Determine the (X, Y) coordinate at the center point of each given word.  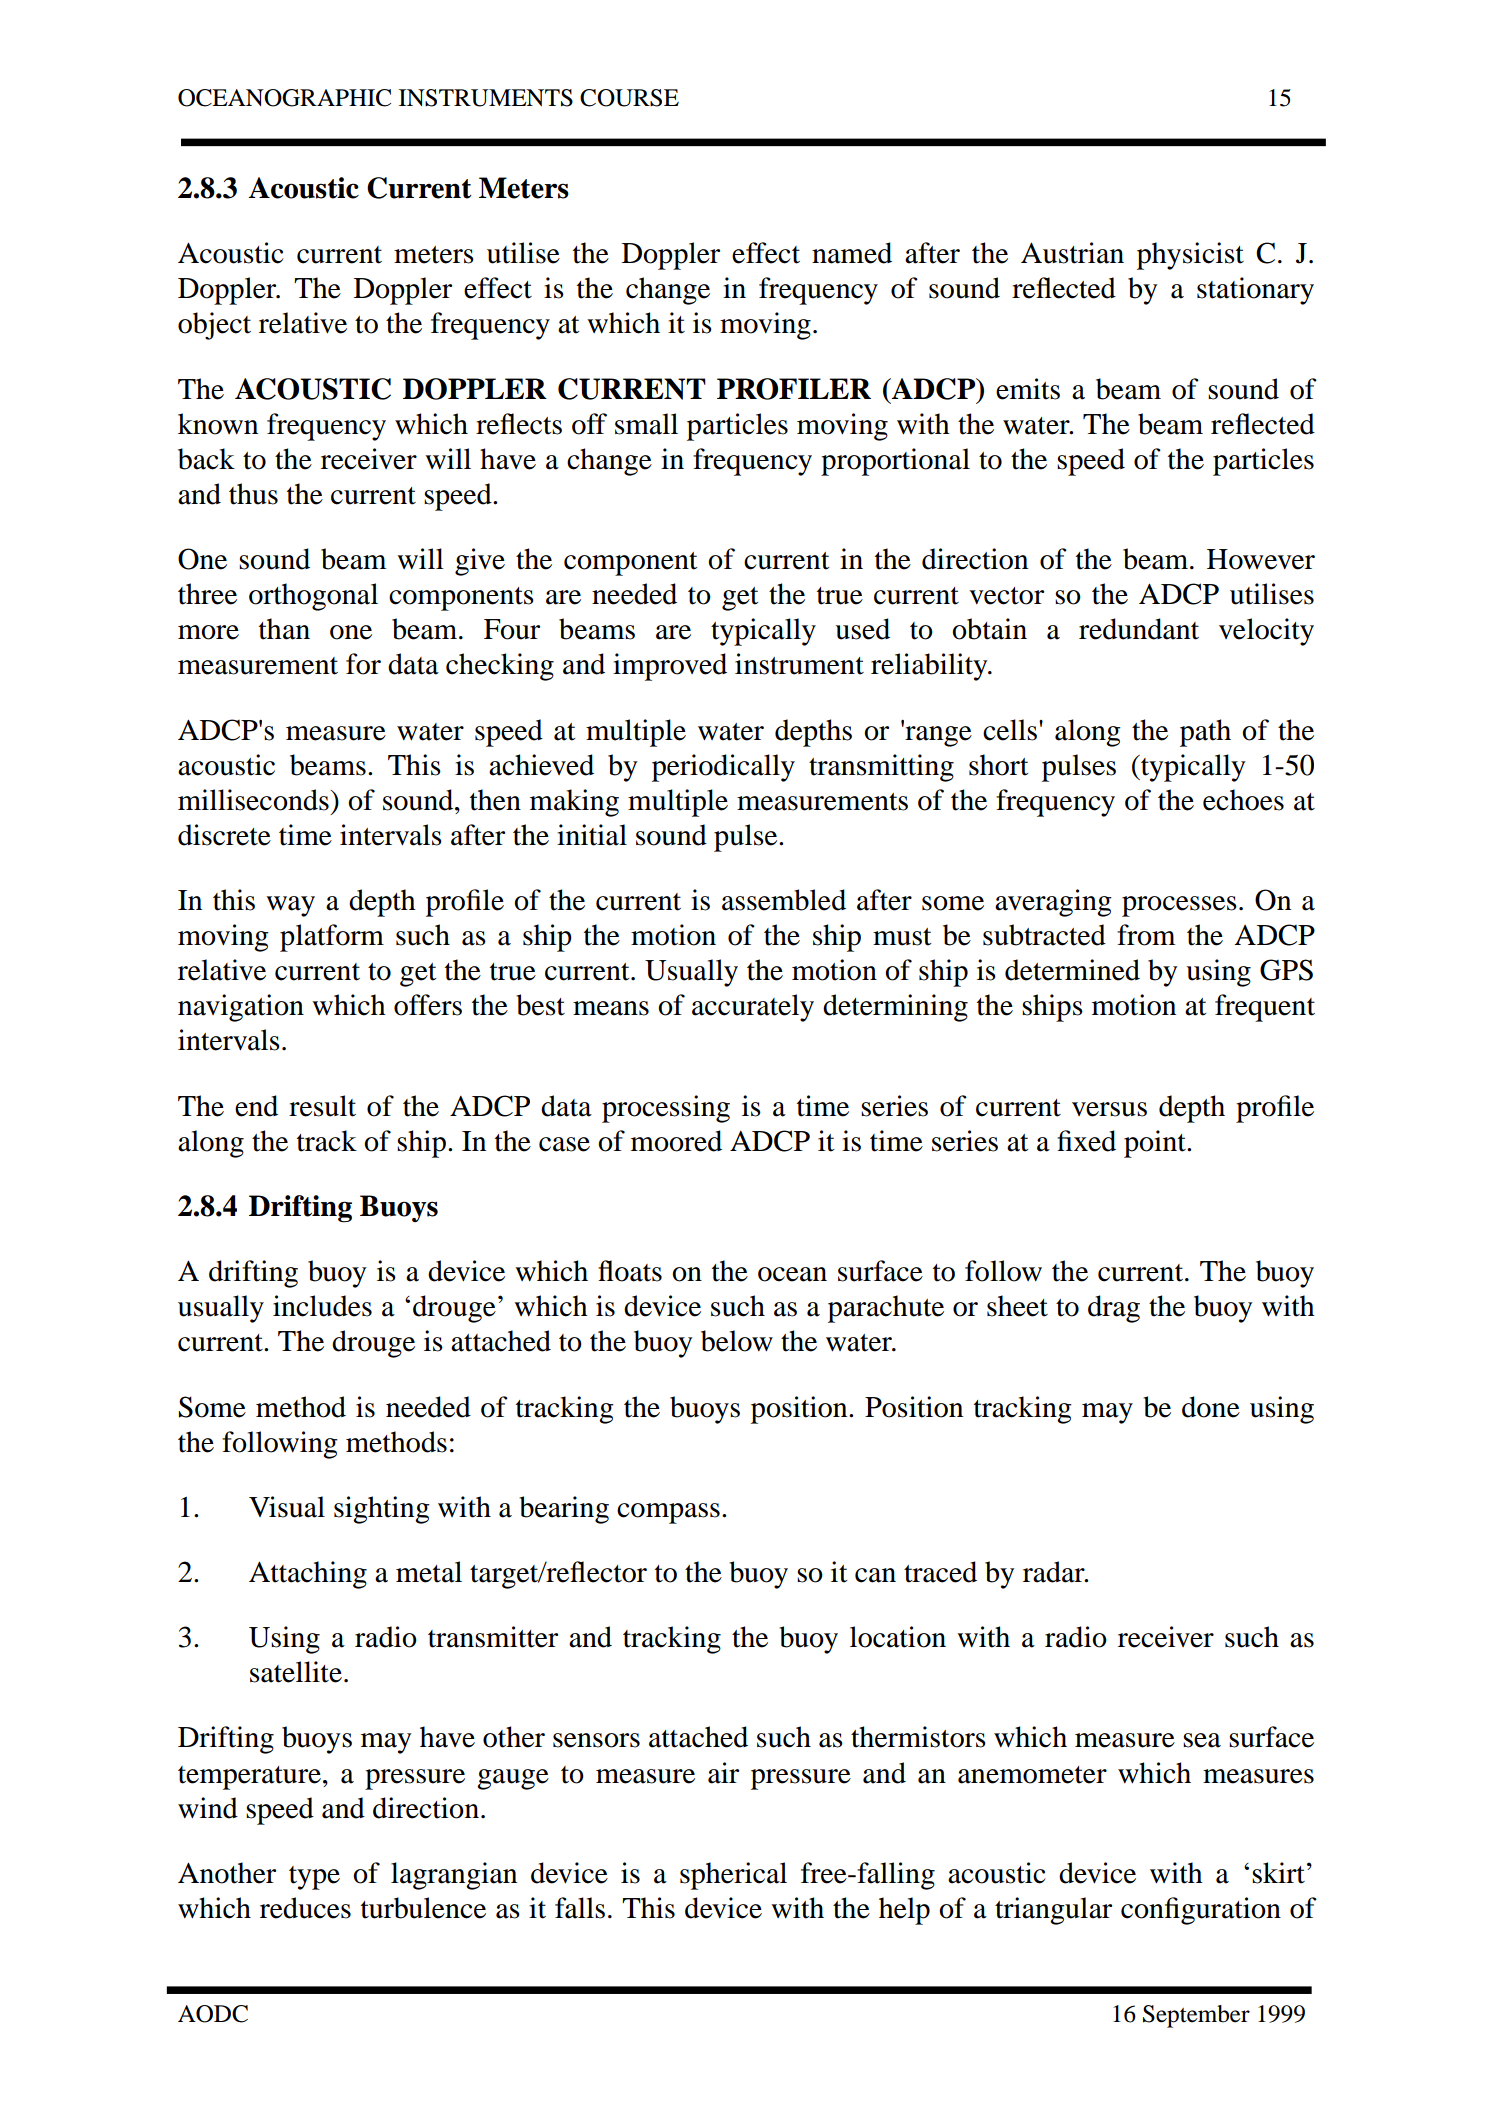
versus (1109, 1109)
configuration (1201, 1911)
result (322, 1106)
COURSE (629, 98)
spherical (733, 1876)
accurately (753, 1008)
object (214, 326)
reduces (305, 1908)
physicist (1190, 256)
